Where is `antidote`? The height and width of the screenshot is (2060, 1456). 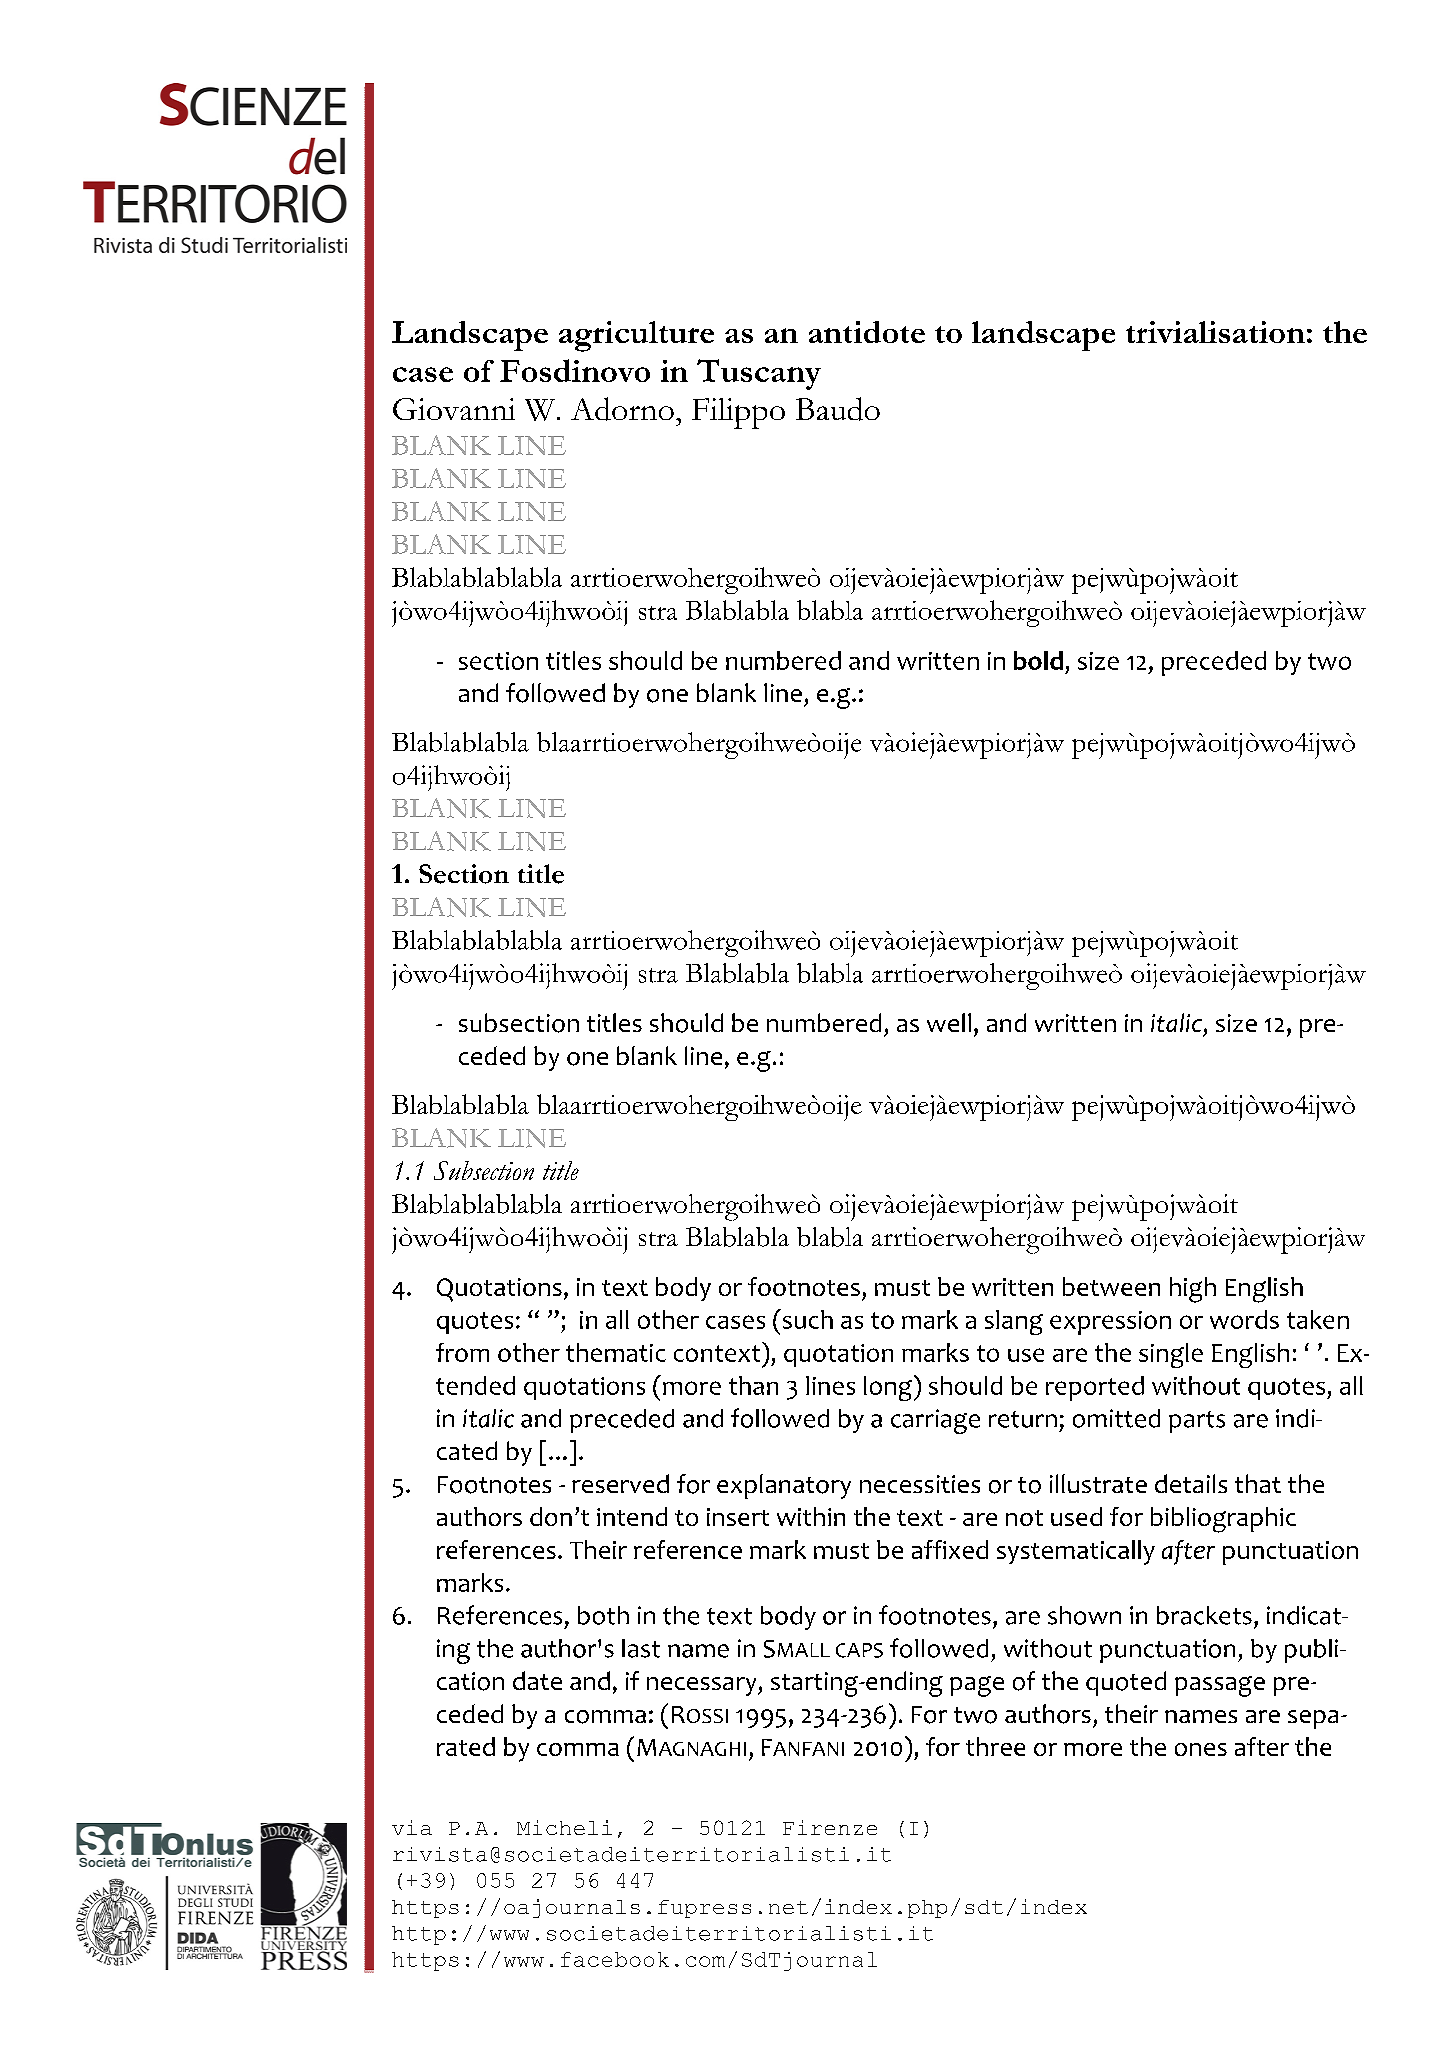
antidote is located at coordinates (867, 332).
